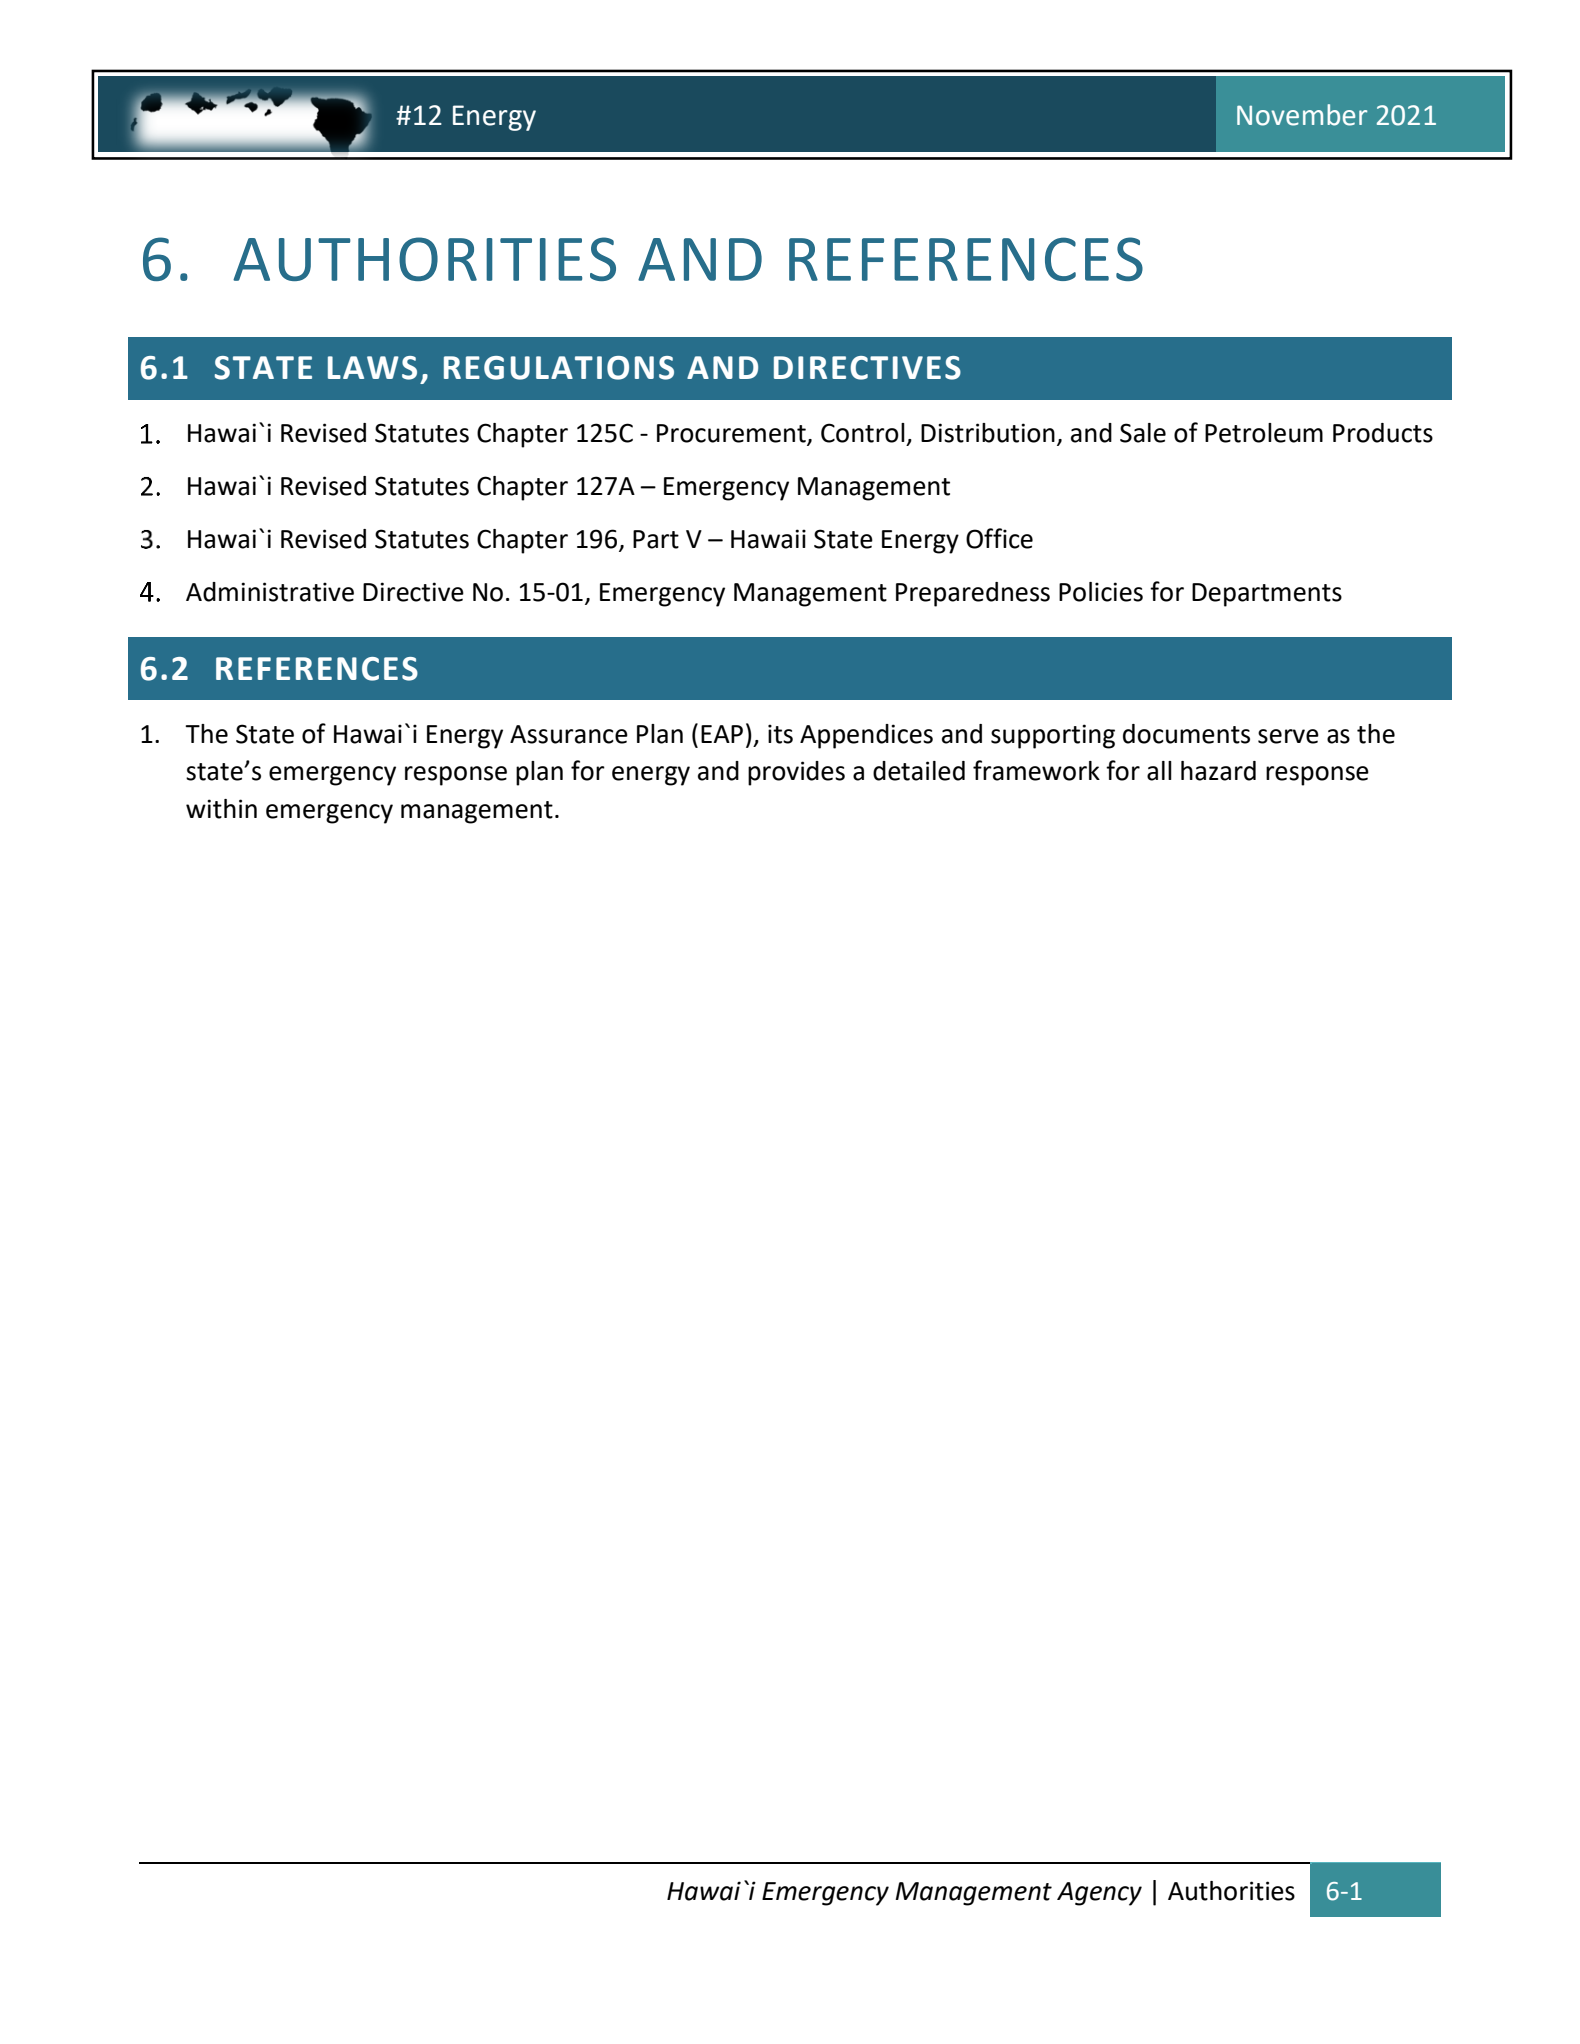 The image size is (1580, 2044). Describe the element at coordinates (1302, 115) in the document. I see `November` at that location.
